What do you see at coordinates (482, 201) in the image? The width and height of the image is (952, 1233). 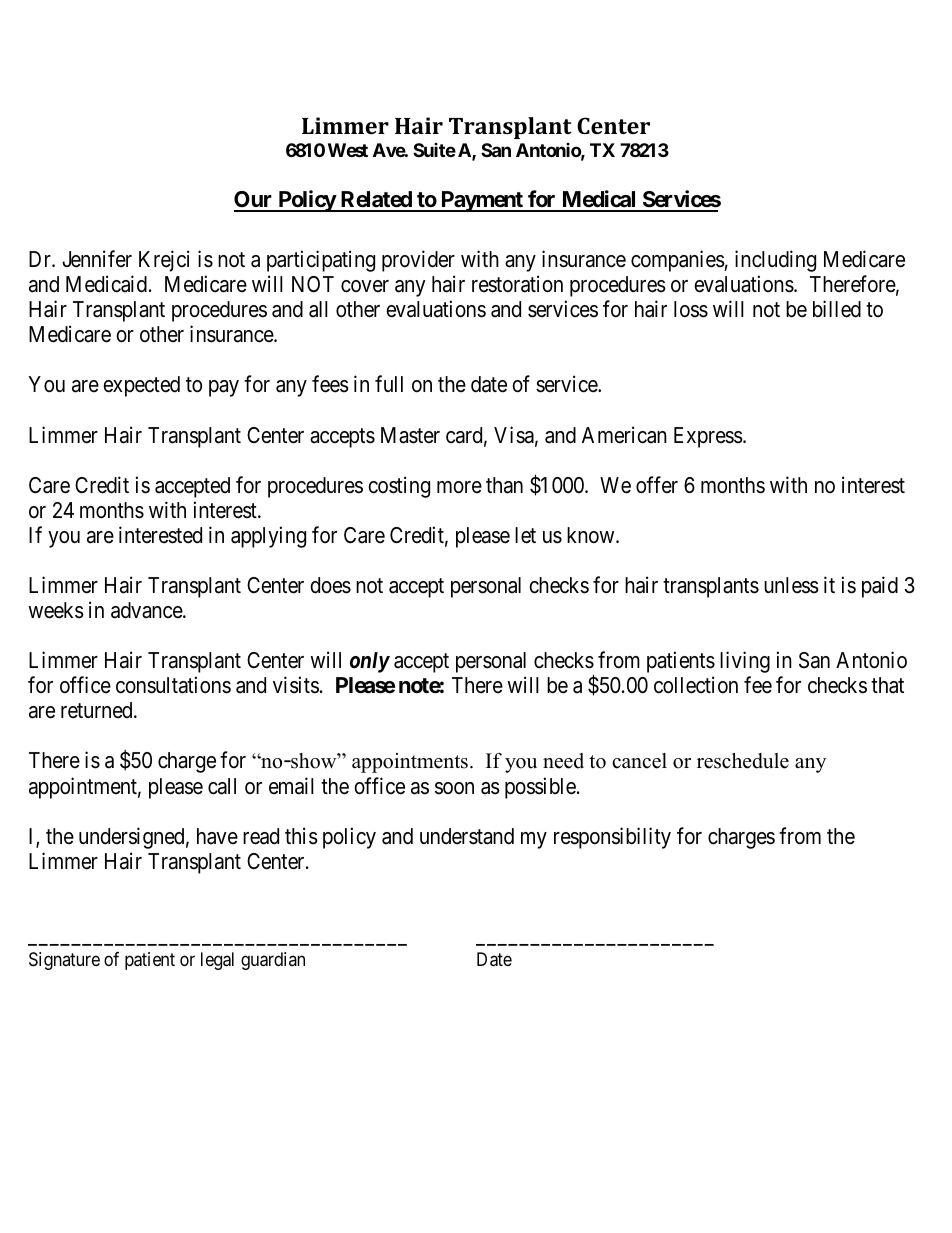 I see `Payment` at bounding box center [482, 201].
